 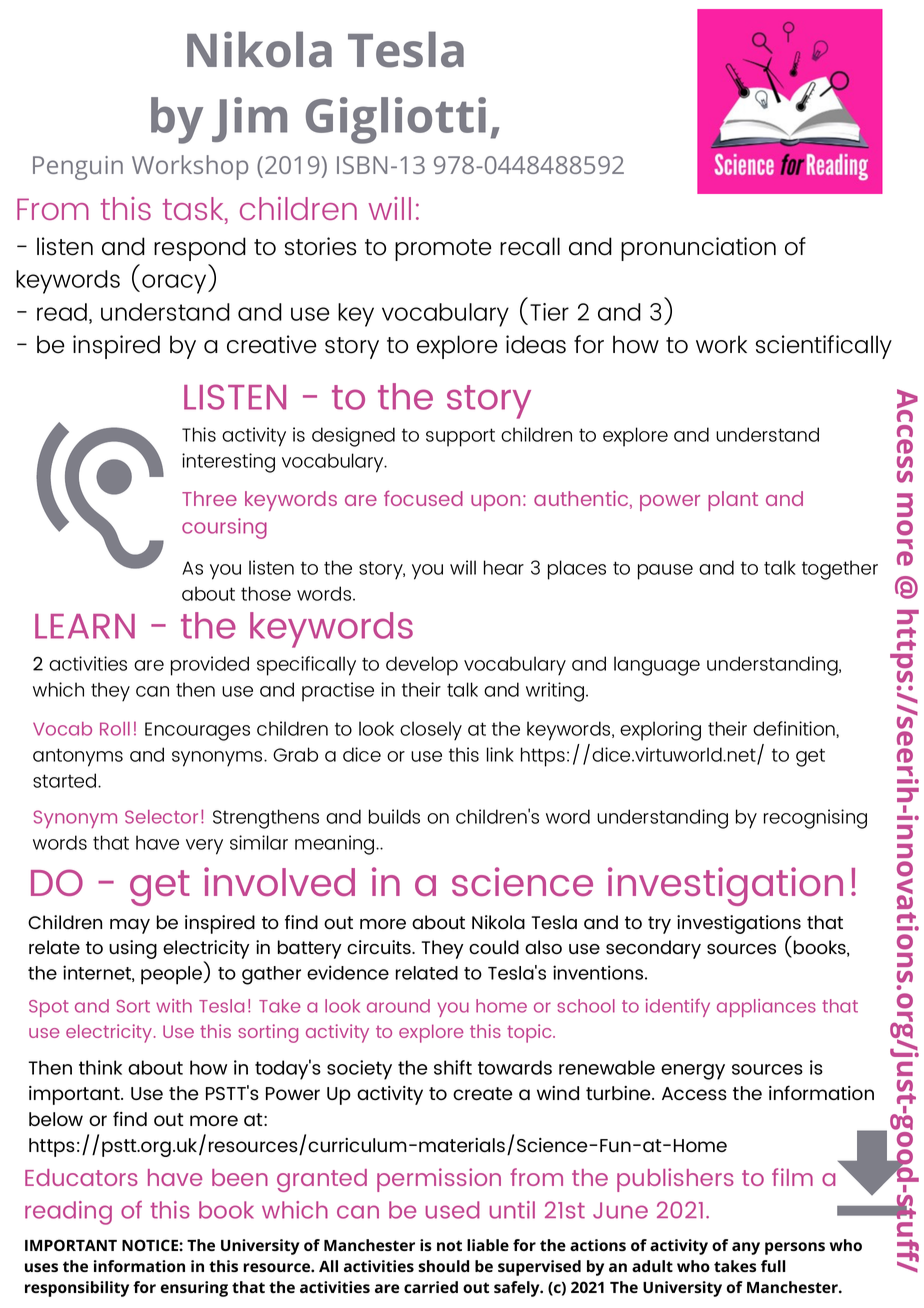 What do you see at coordinates (151, 1245) in the image?
I see `NOTICE` at bounding box center [151, 1245].
